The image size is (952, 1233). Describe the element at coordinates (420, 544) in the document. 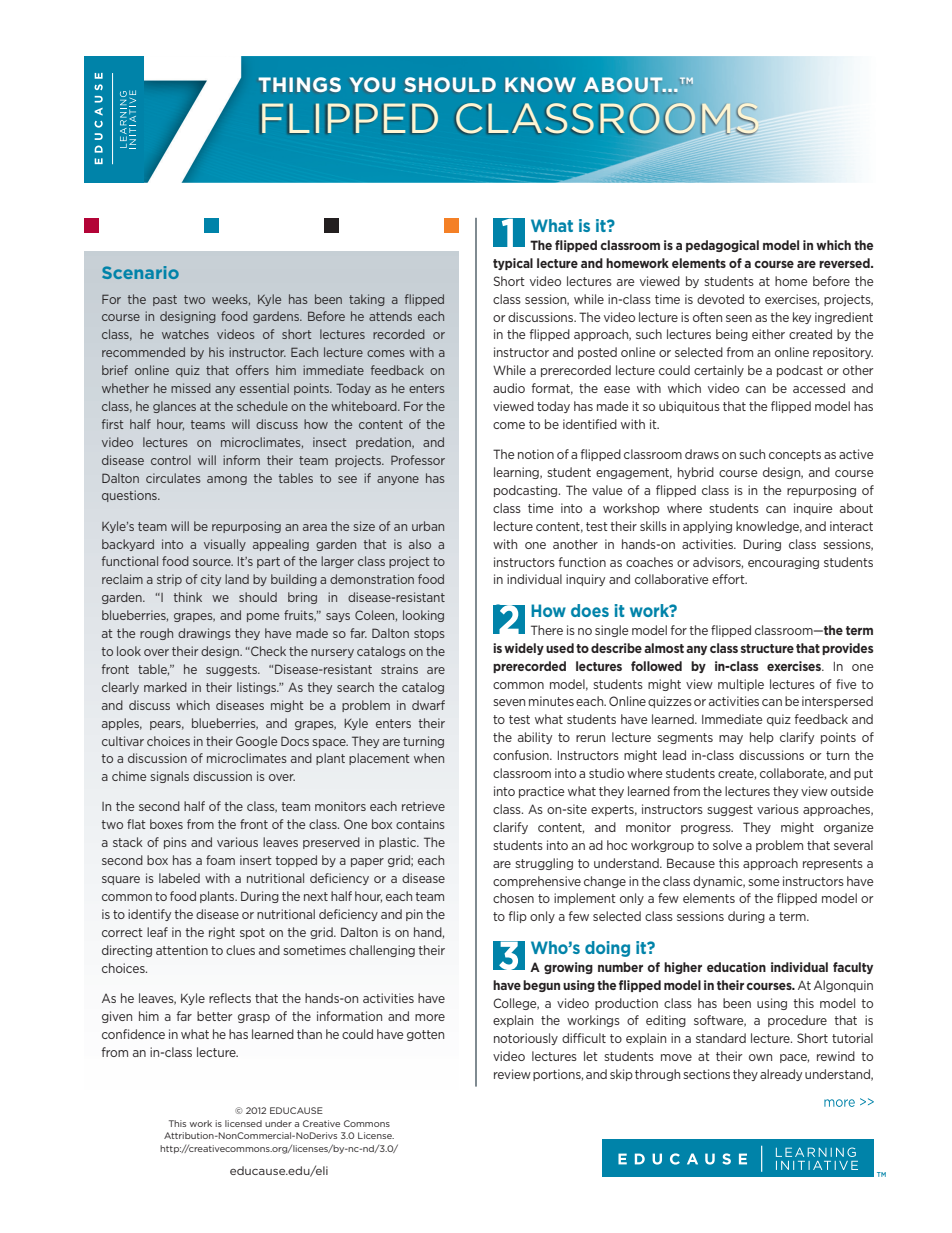

I see `also` at that location.
